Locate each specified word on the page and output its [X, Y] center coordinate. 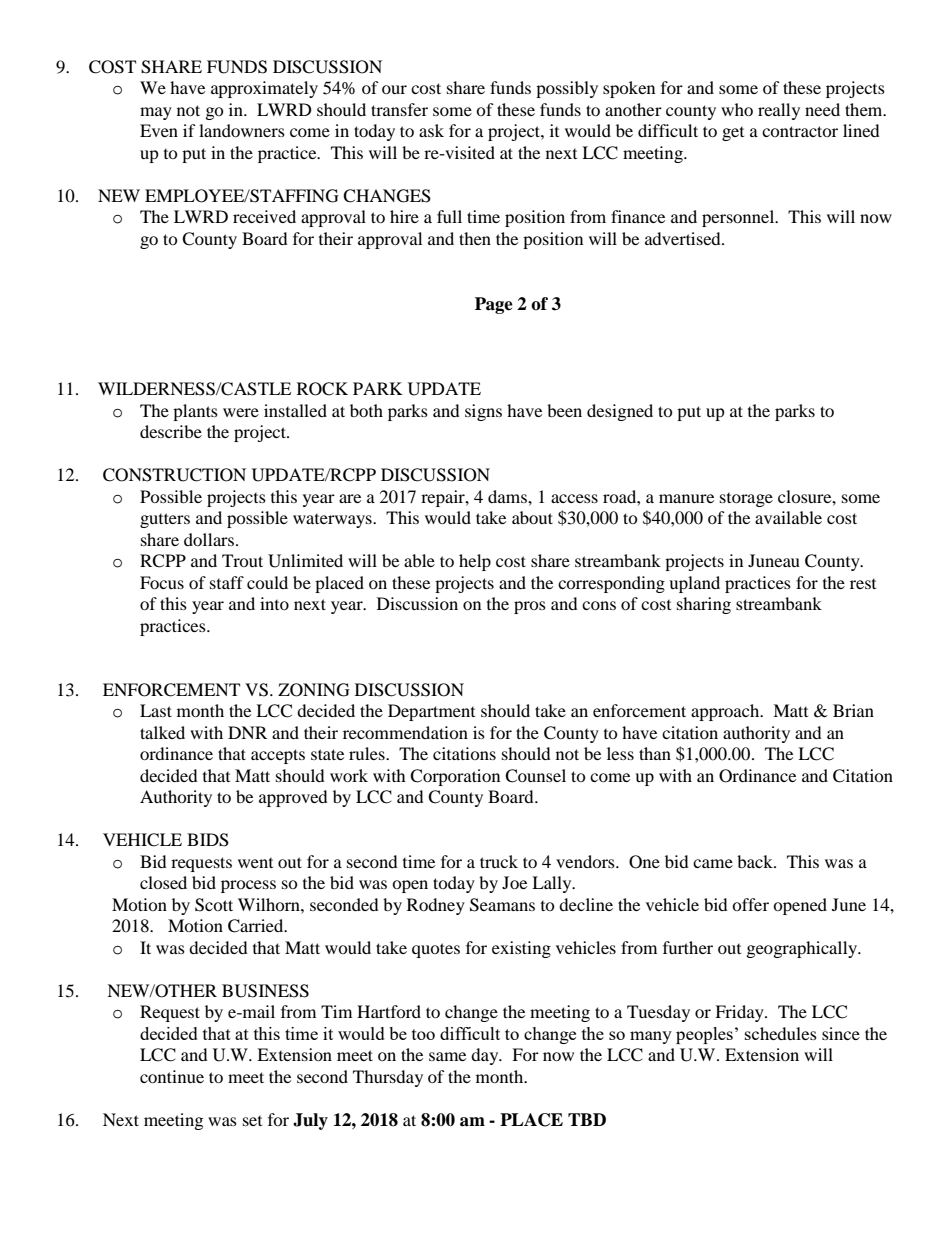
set [252, 1121]
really [779, 111]
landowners [242, 130]
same [447, 1056]
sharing [704, 605]
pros [530, 607]
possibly [567, 89]
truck [499, 861]
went [255, 863]
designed [620, 412]
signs [483, 412]
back [756, 861]
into [274, 603]
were [241, 412]
